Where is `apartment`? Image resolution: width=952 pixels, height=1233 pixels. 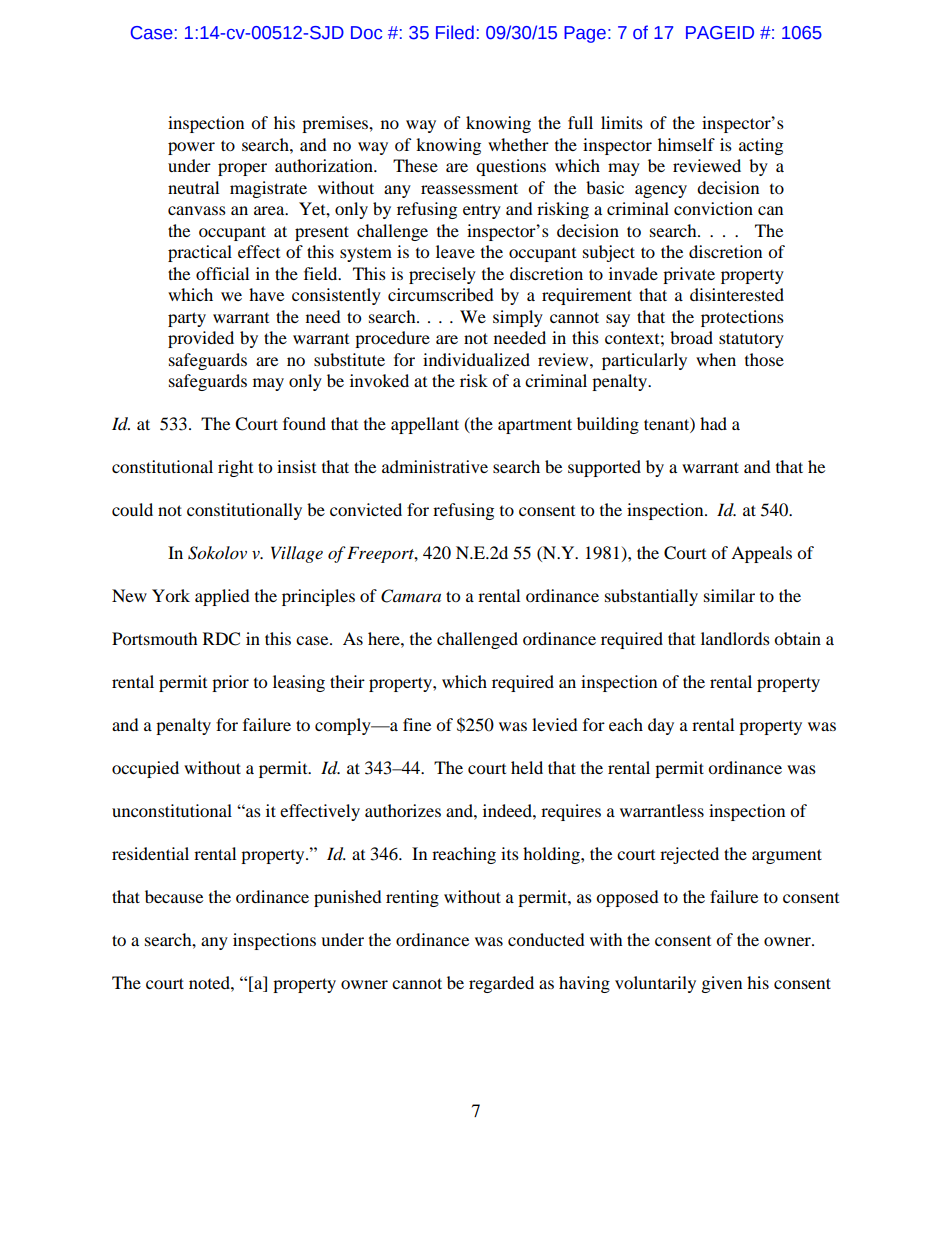
apartment is located at coordinates (535, 426).
